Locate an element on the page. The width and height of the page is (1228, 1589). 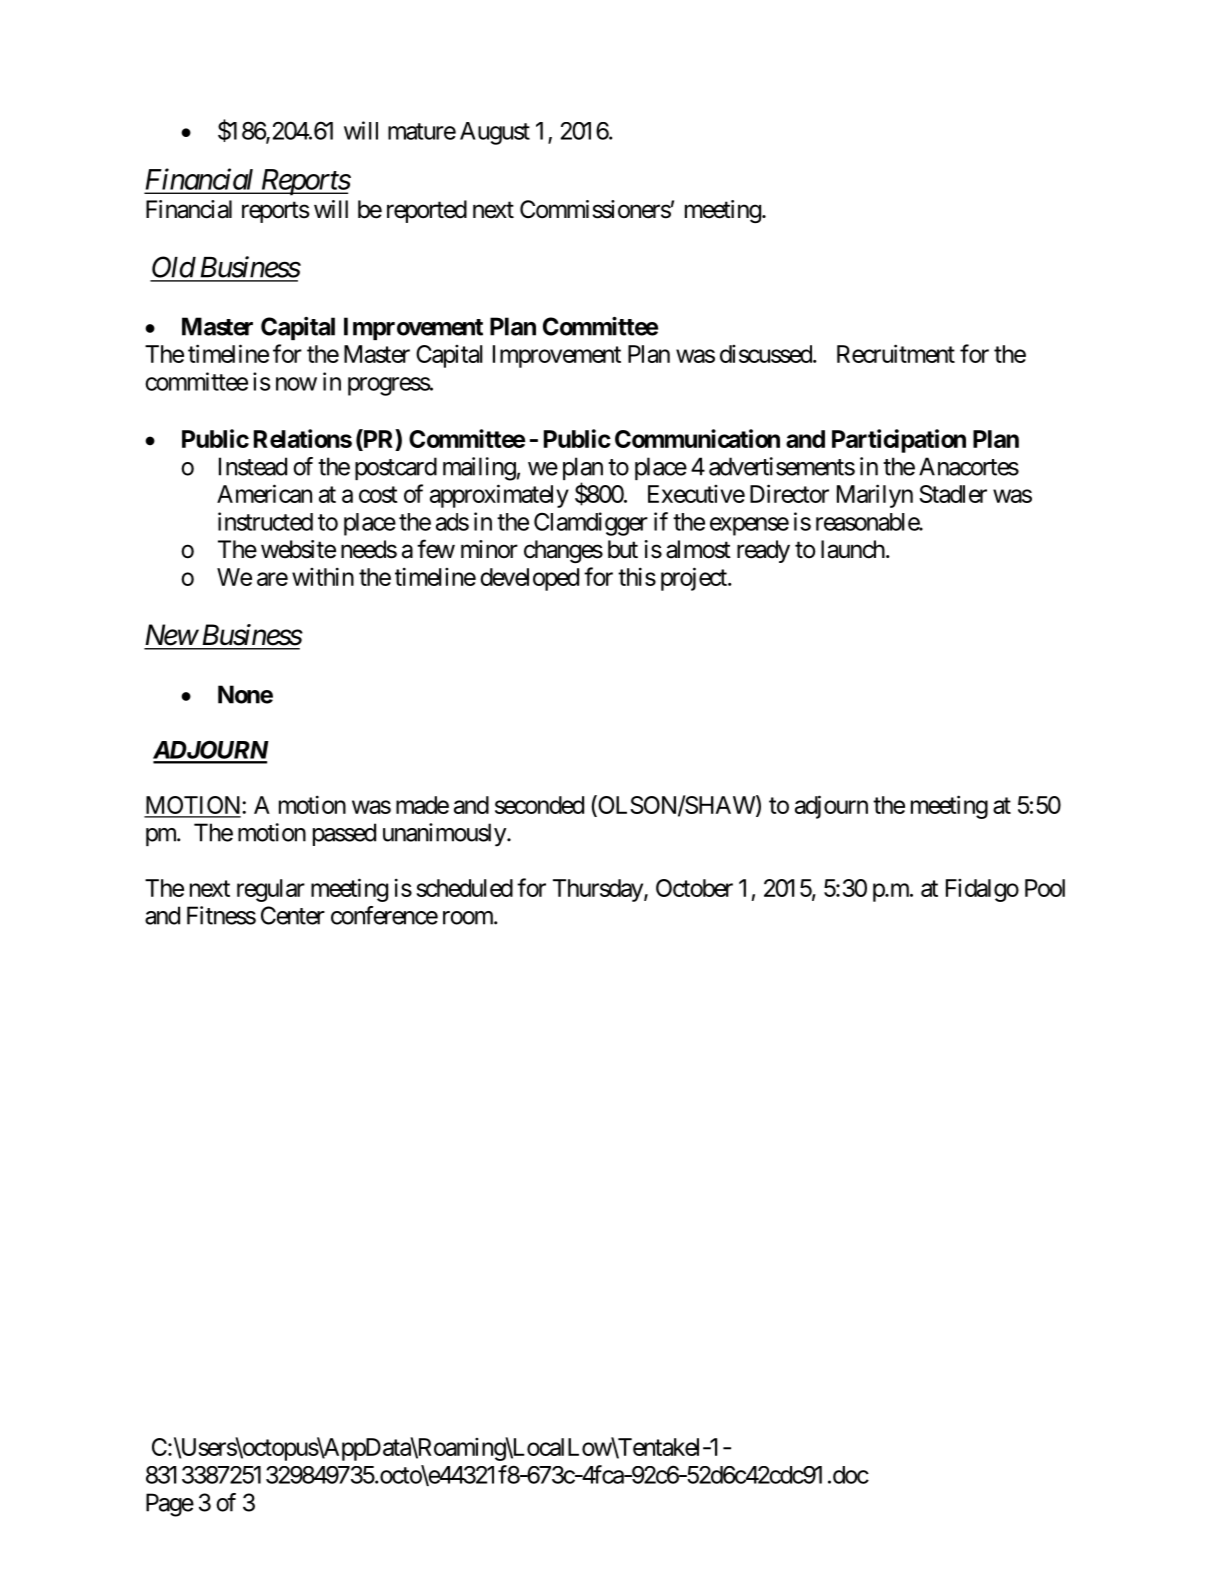
Communication is located at coordinates (697, 438).
